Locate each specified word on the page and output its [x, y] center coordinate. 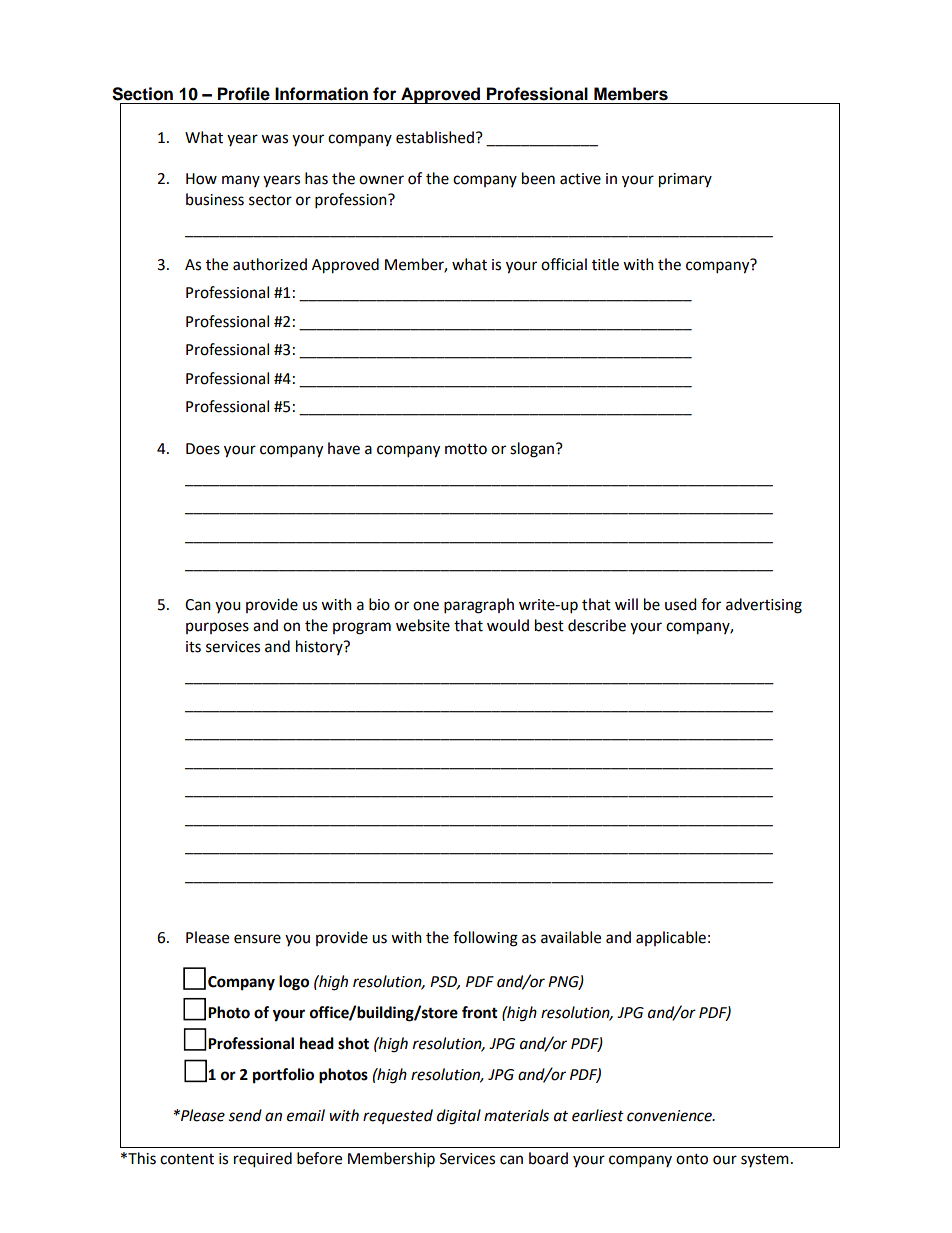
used [681, 604]
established [435, 137]
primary [685, 180]
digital [459, 1117]
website [423, 625]
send [245, 1115]
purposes [217, 628]
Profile [244, 94]
